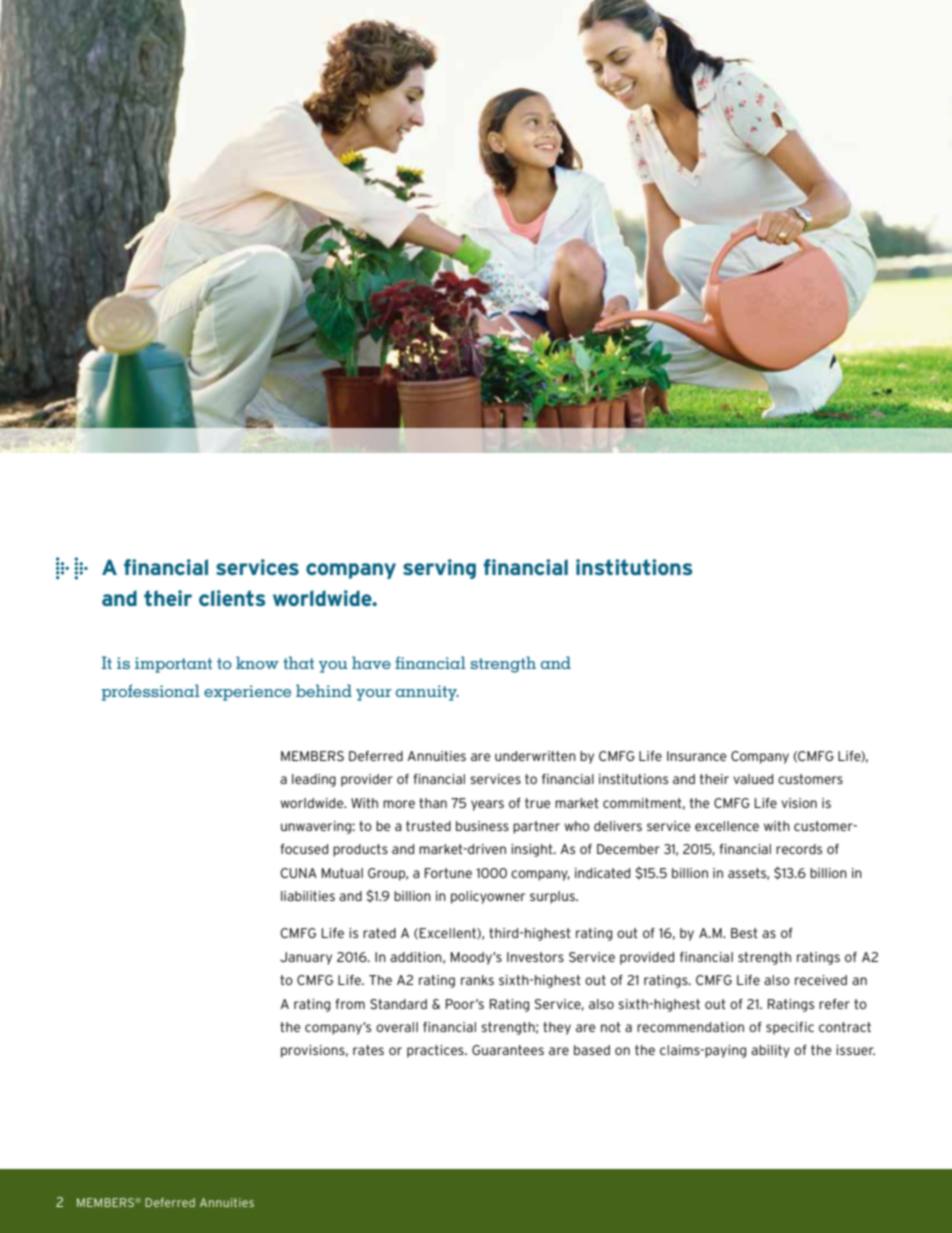 This image has width=952, height=1233. Describe the element at coordinates (314, 780) in the image. I see `leading` at that location.
